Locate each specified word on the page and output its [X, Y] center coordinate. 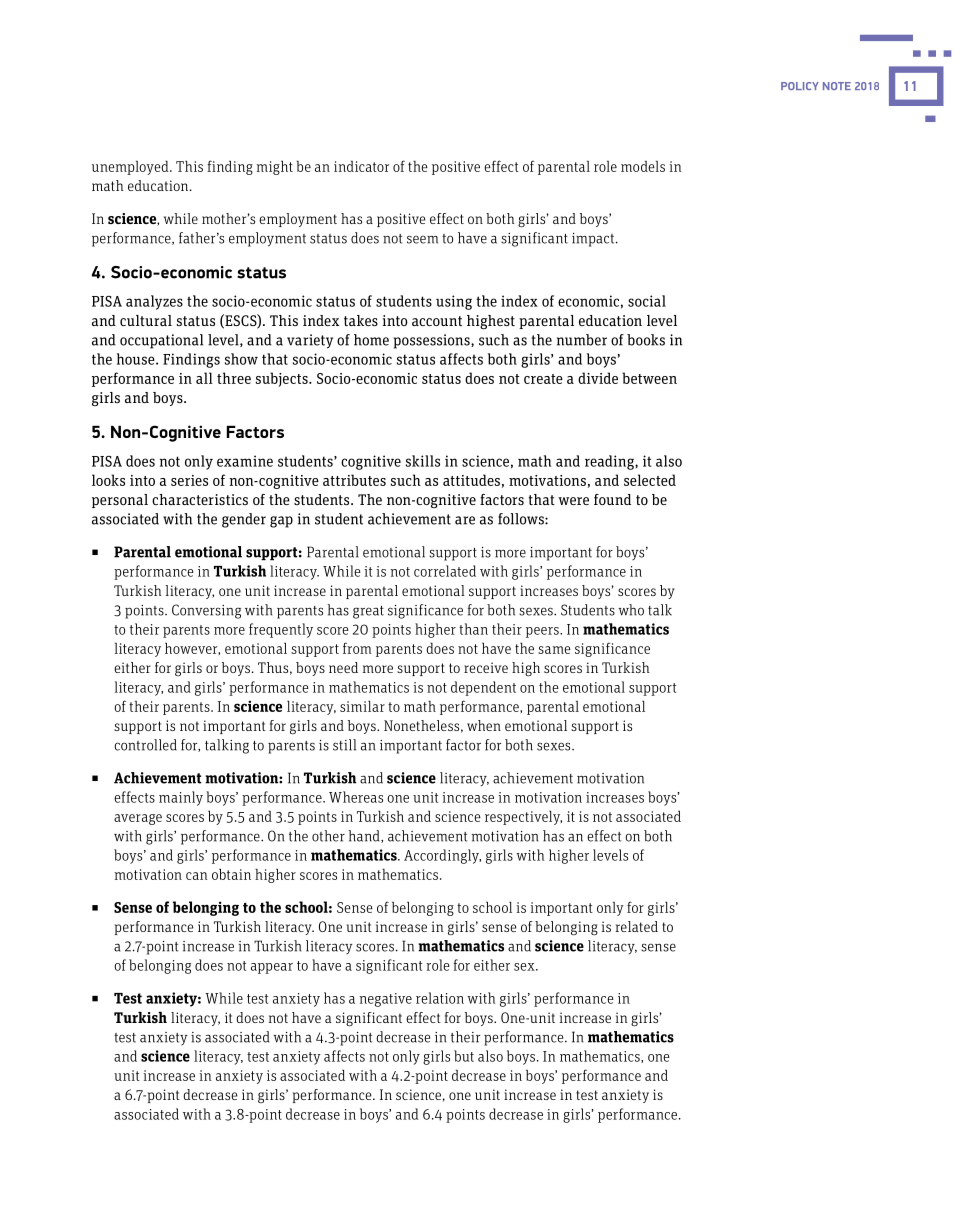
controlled [145, 745]
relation [440, 998]
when [484, 725]
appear [272, 968]
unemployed [131, 167]
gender [244, 520]
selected [650, 480]
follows [522, 519]
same [554, 650]
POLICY [800, 86]
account [437, 321]
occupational [161, 341]
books [646, 340]
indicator [361, 166]
